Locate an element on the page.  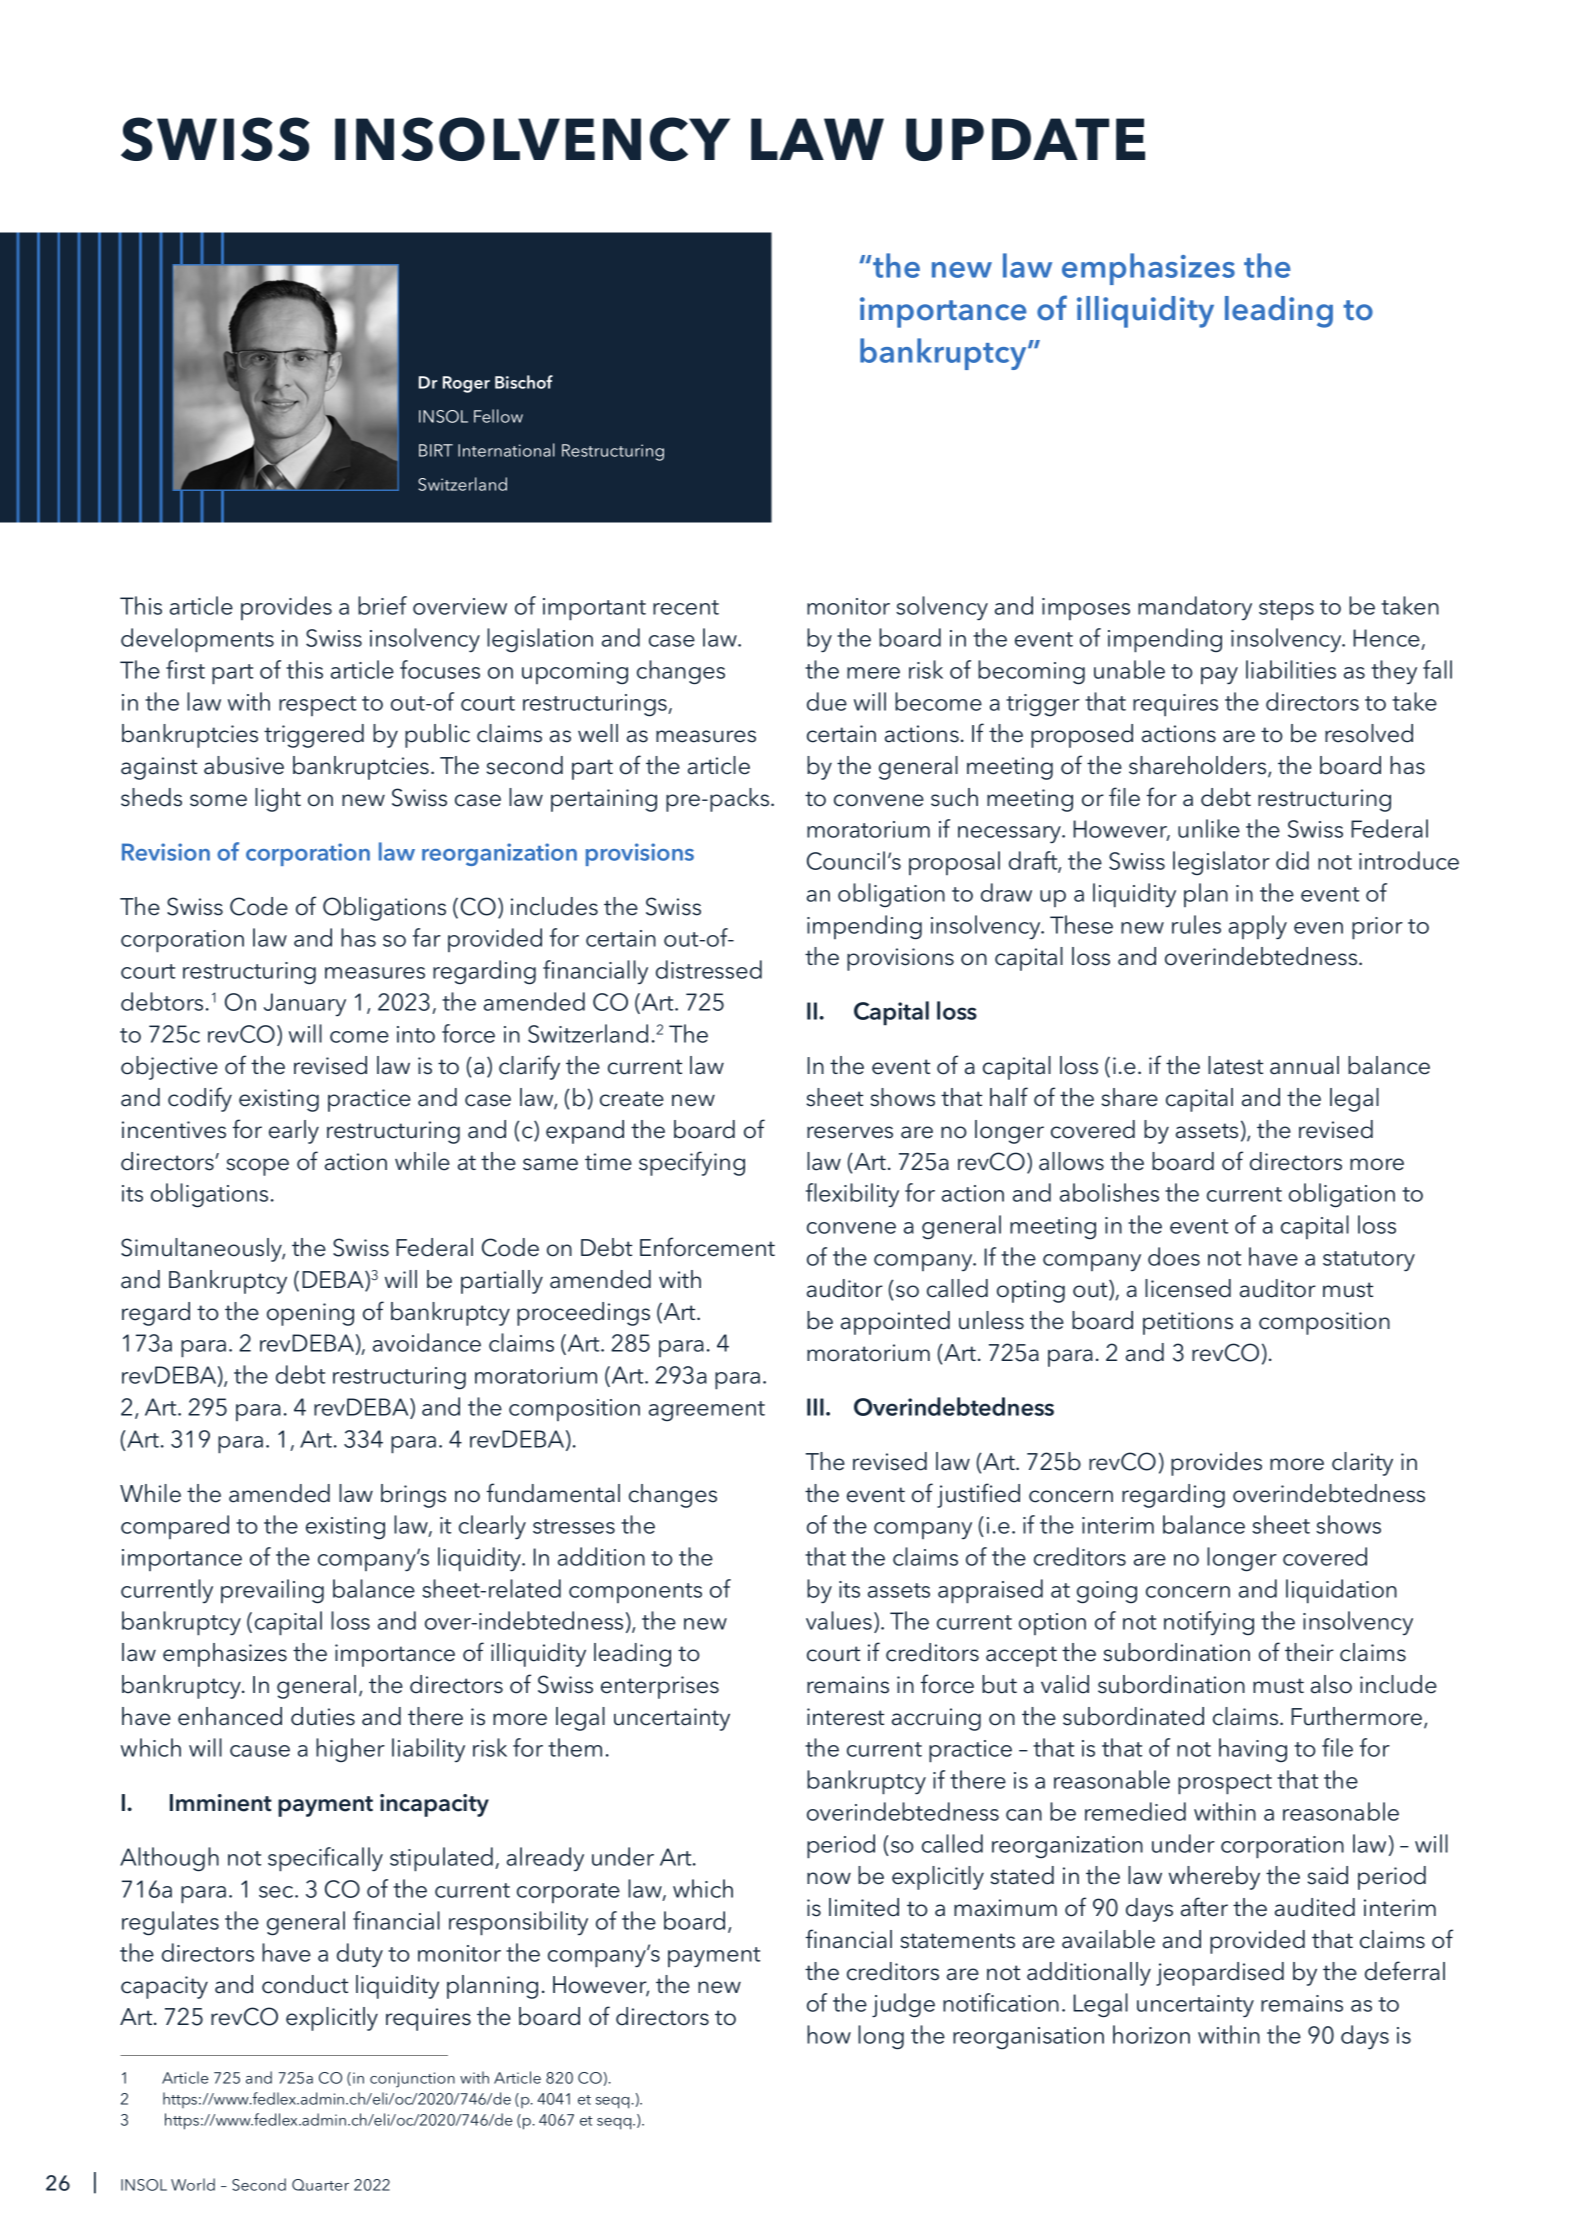
Roger is located at coordinates (466, 384).
